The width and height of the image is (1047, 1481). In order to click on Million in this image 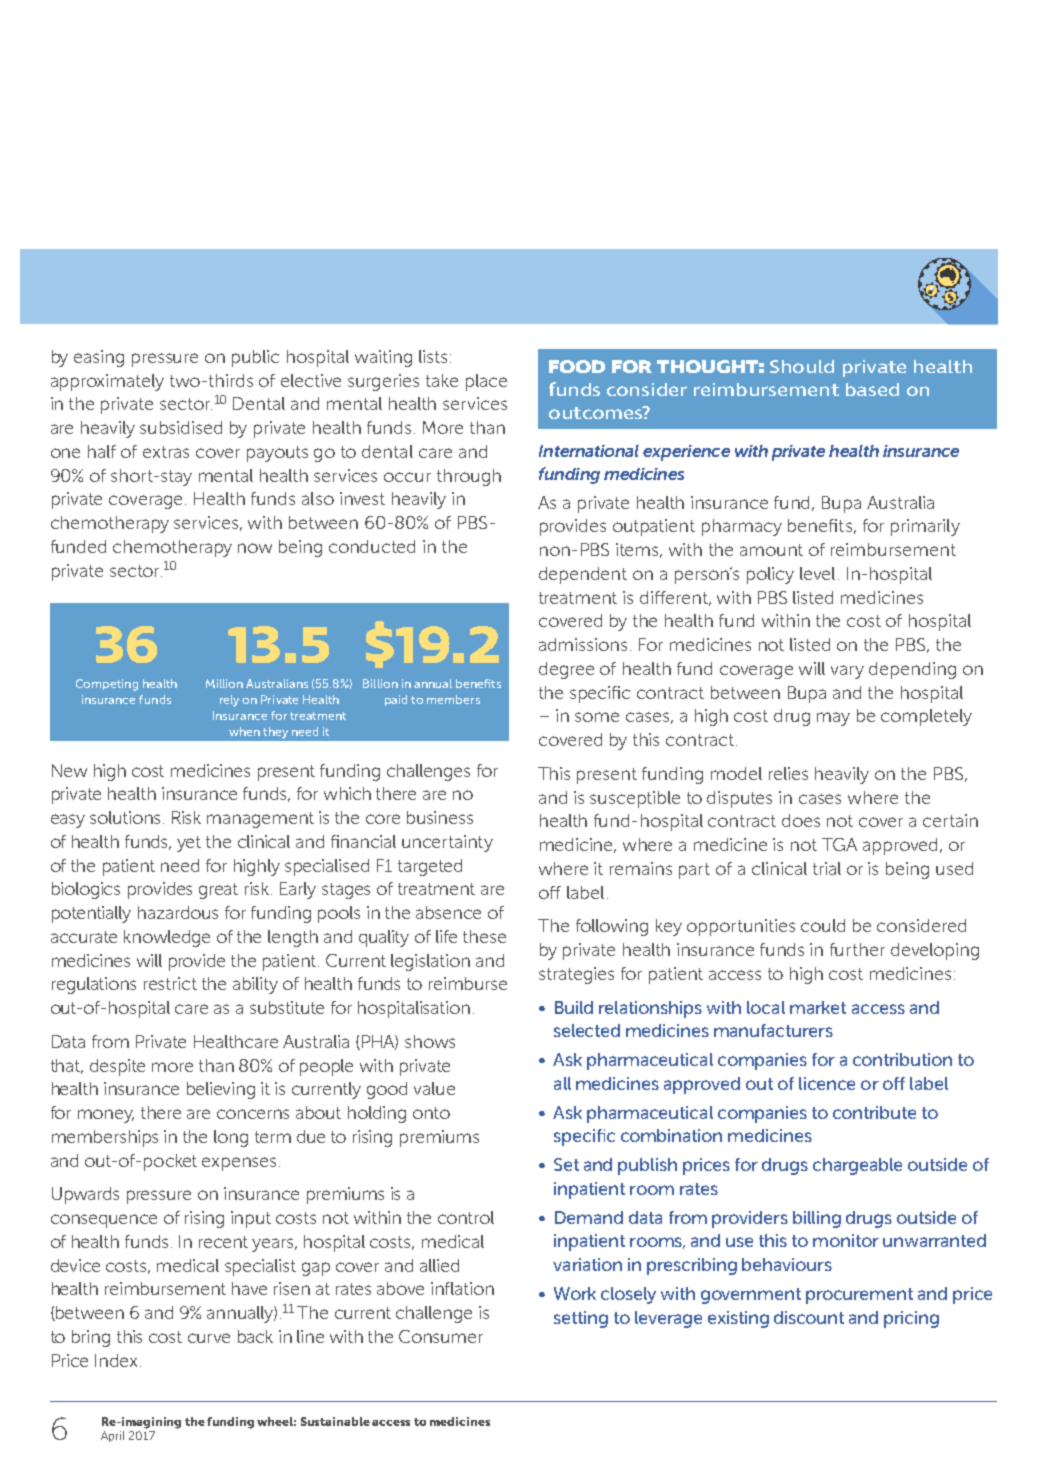, I will do `click(224, 683)`.
